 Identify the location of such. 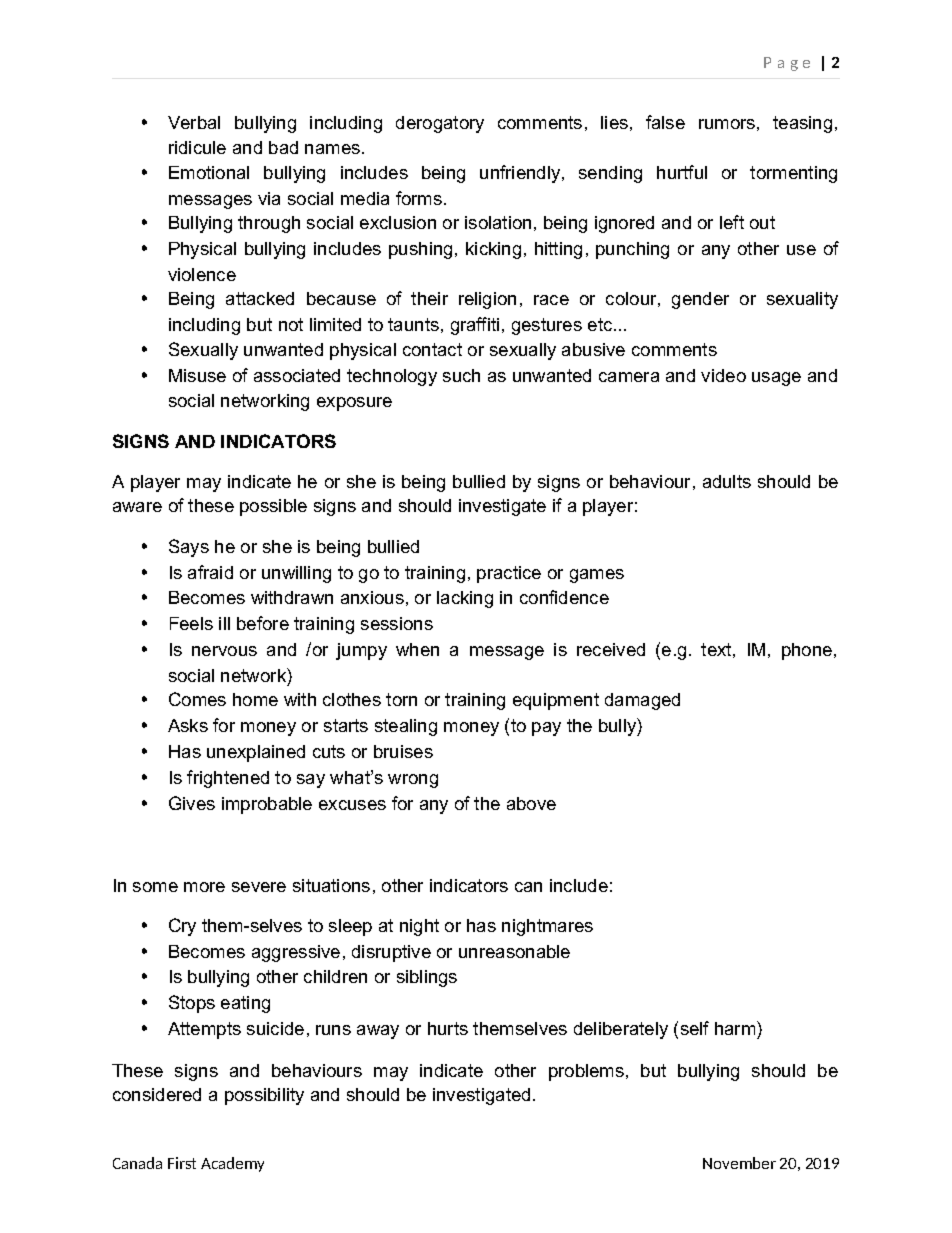
(461, 375).
